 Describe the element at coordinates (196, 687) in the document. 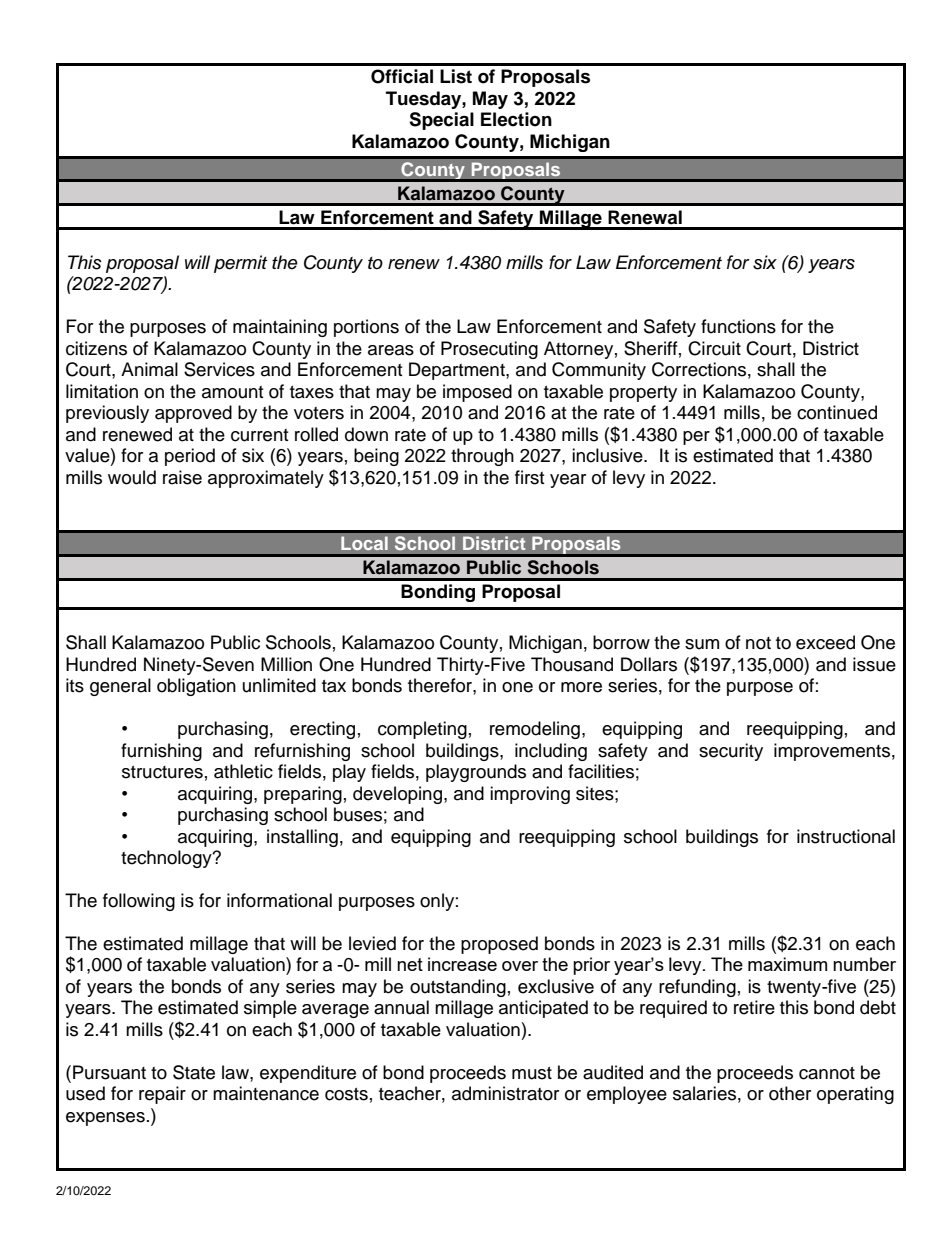

I see `obligation` at that location.
